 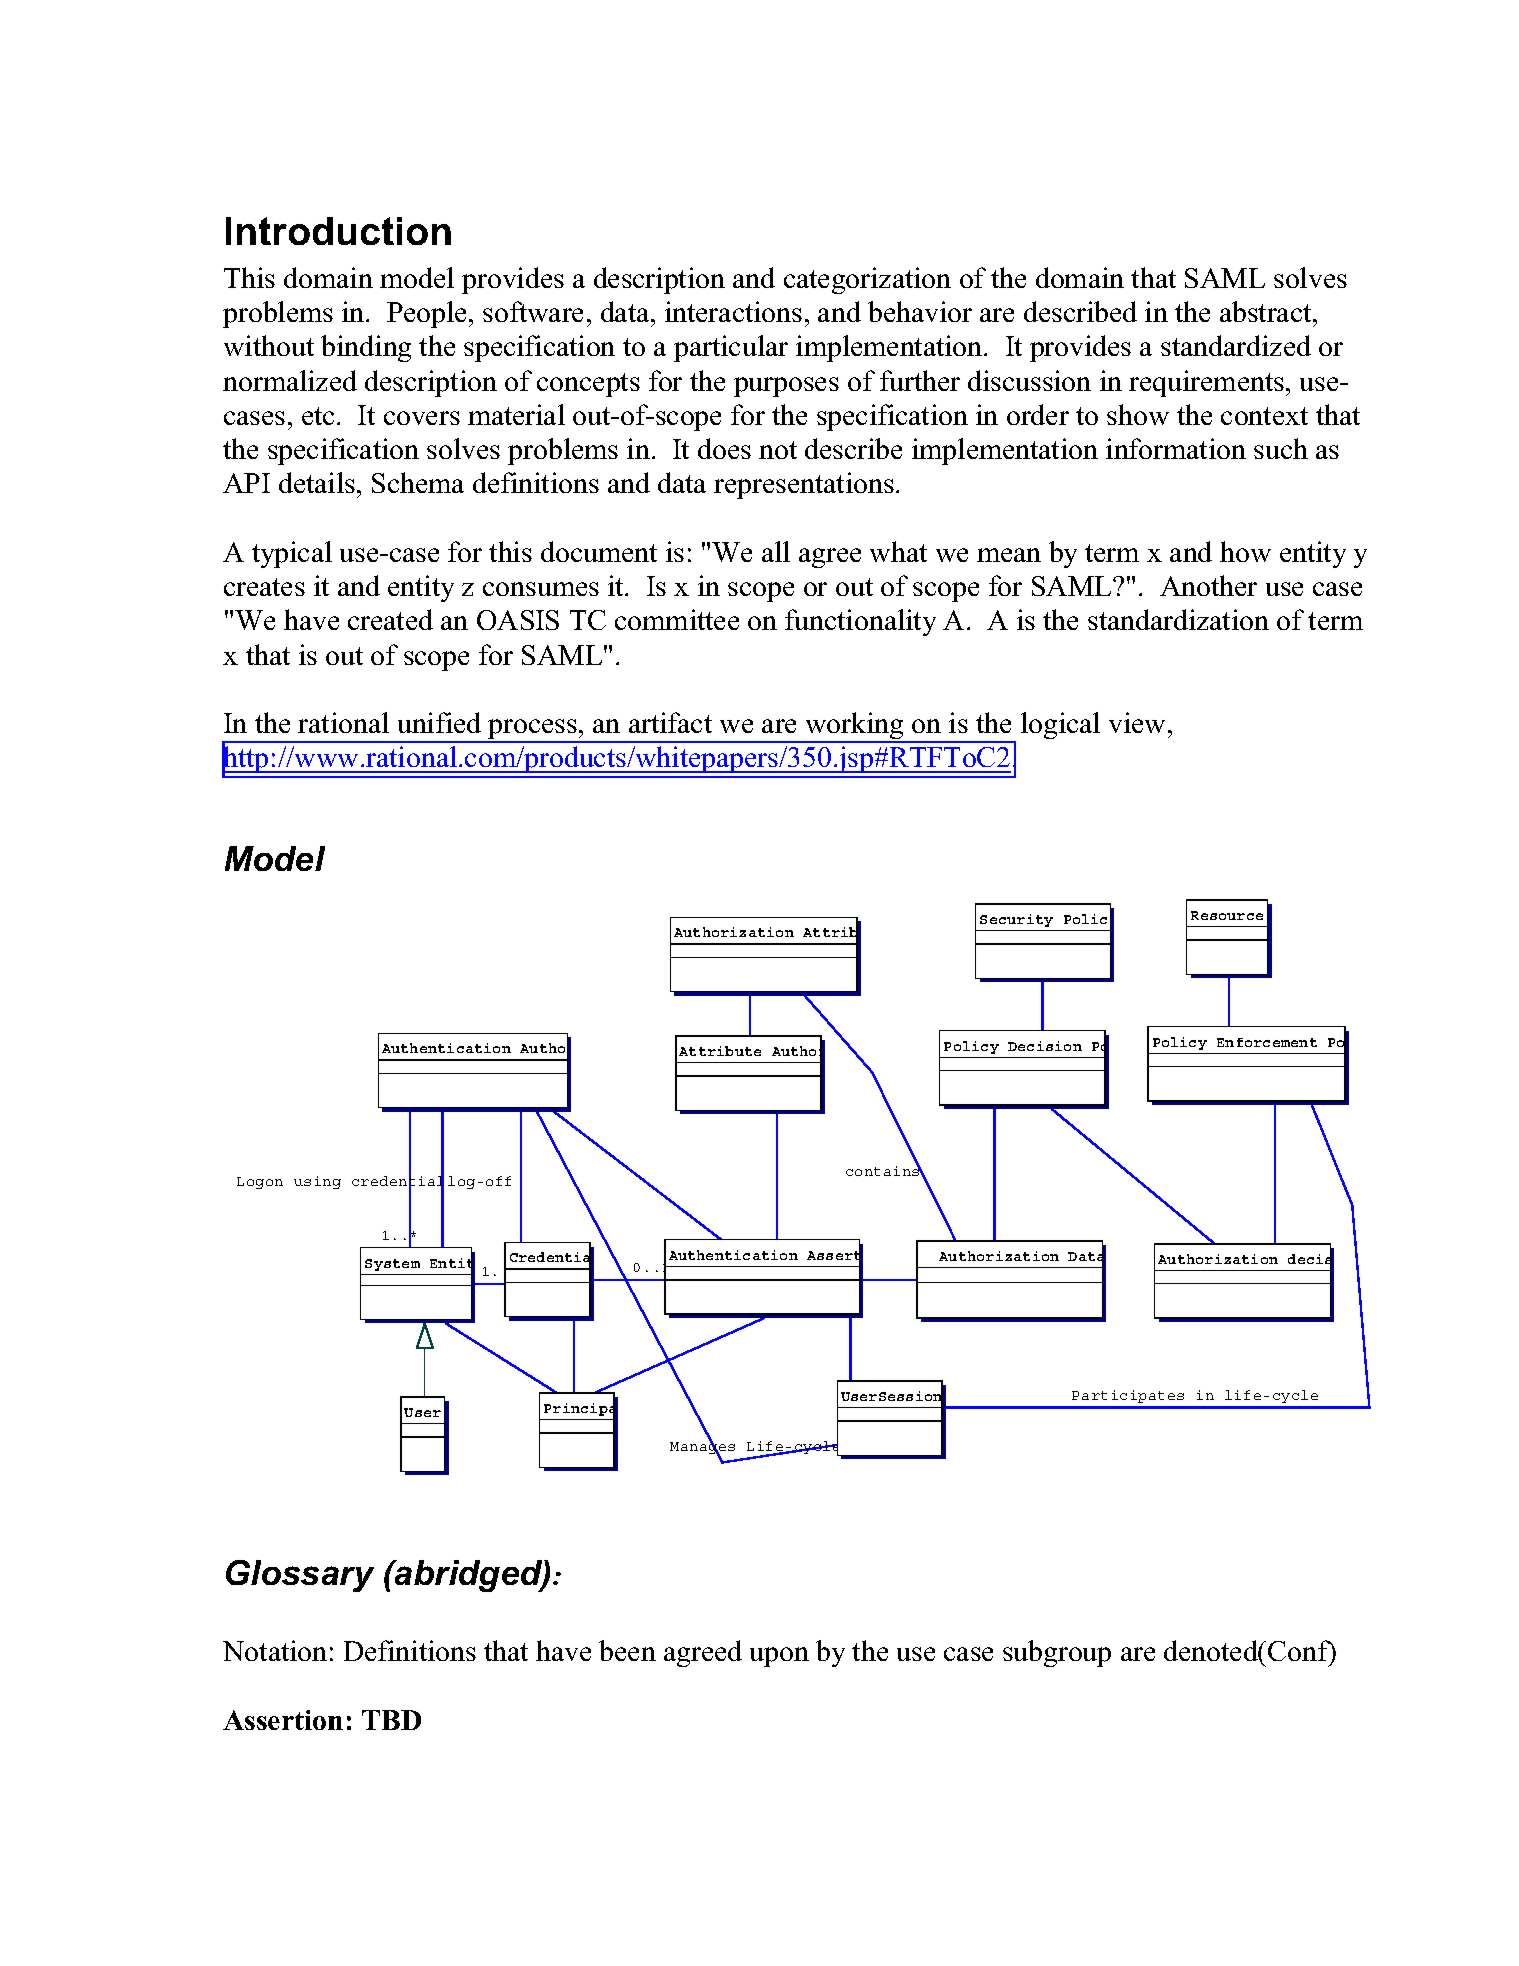 I want to click on upon, so click(x=779, y=1657).
